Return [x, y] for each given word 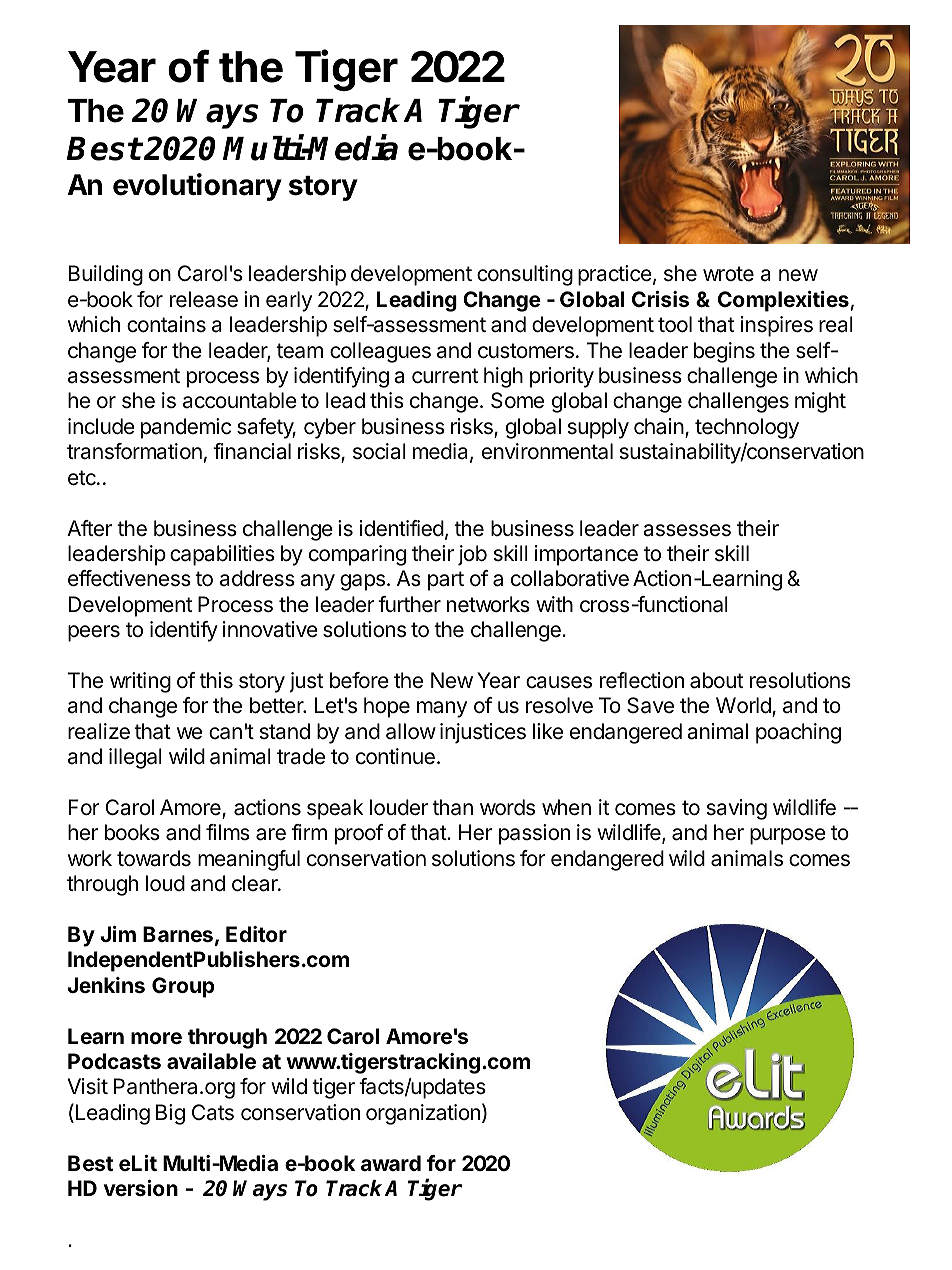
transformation [134, 451]
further [409, 604]
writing [140, 682]
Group [183, 987]
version [141, 1188]
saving [737, 809]
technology [747, 428]
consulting [525, 275]
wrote [728, 274]
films [228, 832]
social [379, 451]
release [204, 299]
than [452, 807]
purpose [788, 836]
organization [423, 1114]
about [716, 680]
